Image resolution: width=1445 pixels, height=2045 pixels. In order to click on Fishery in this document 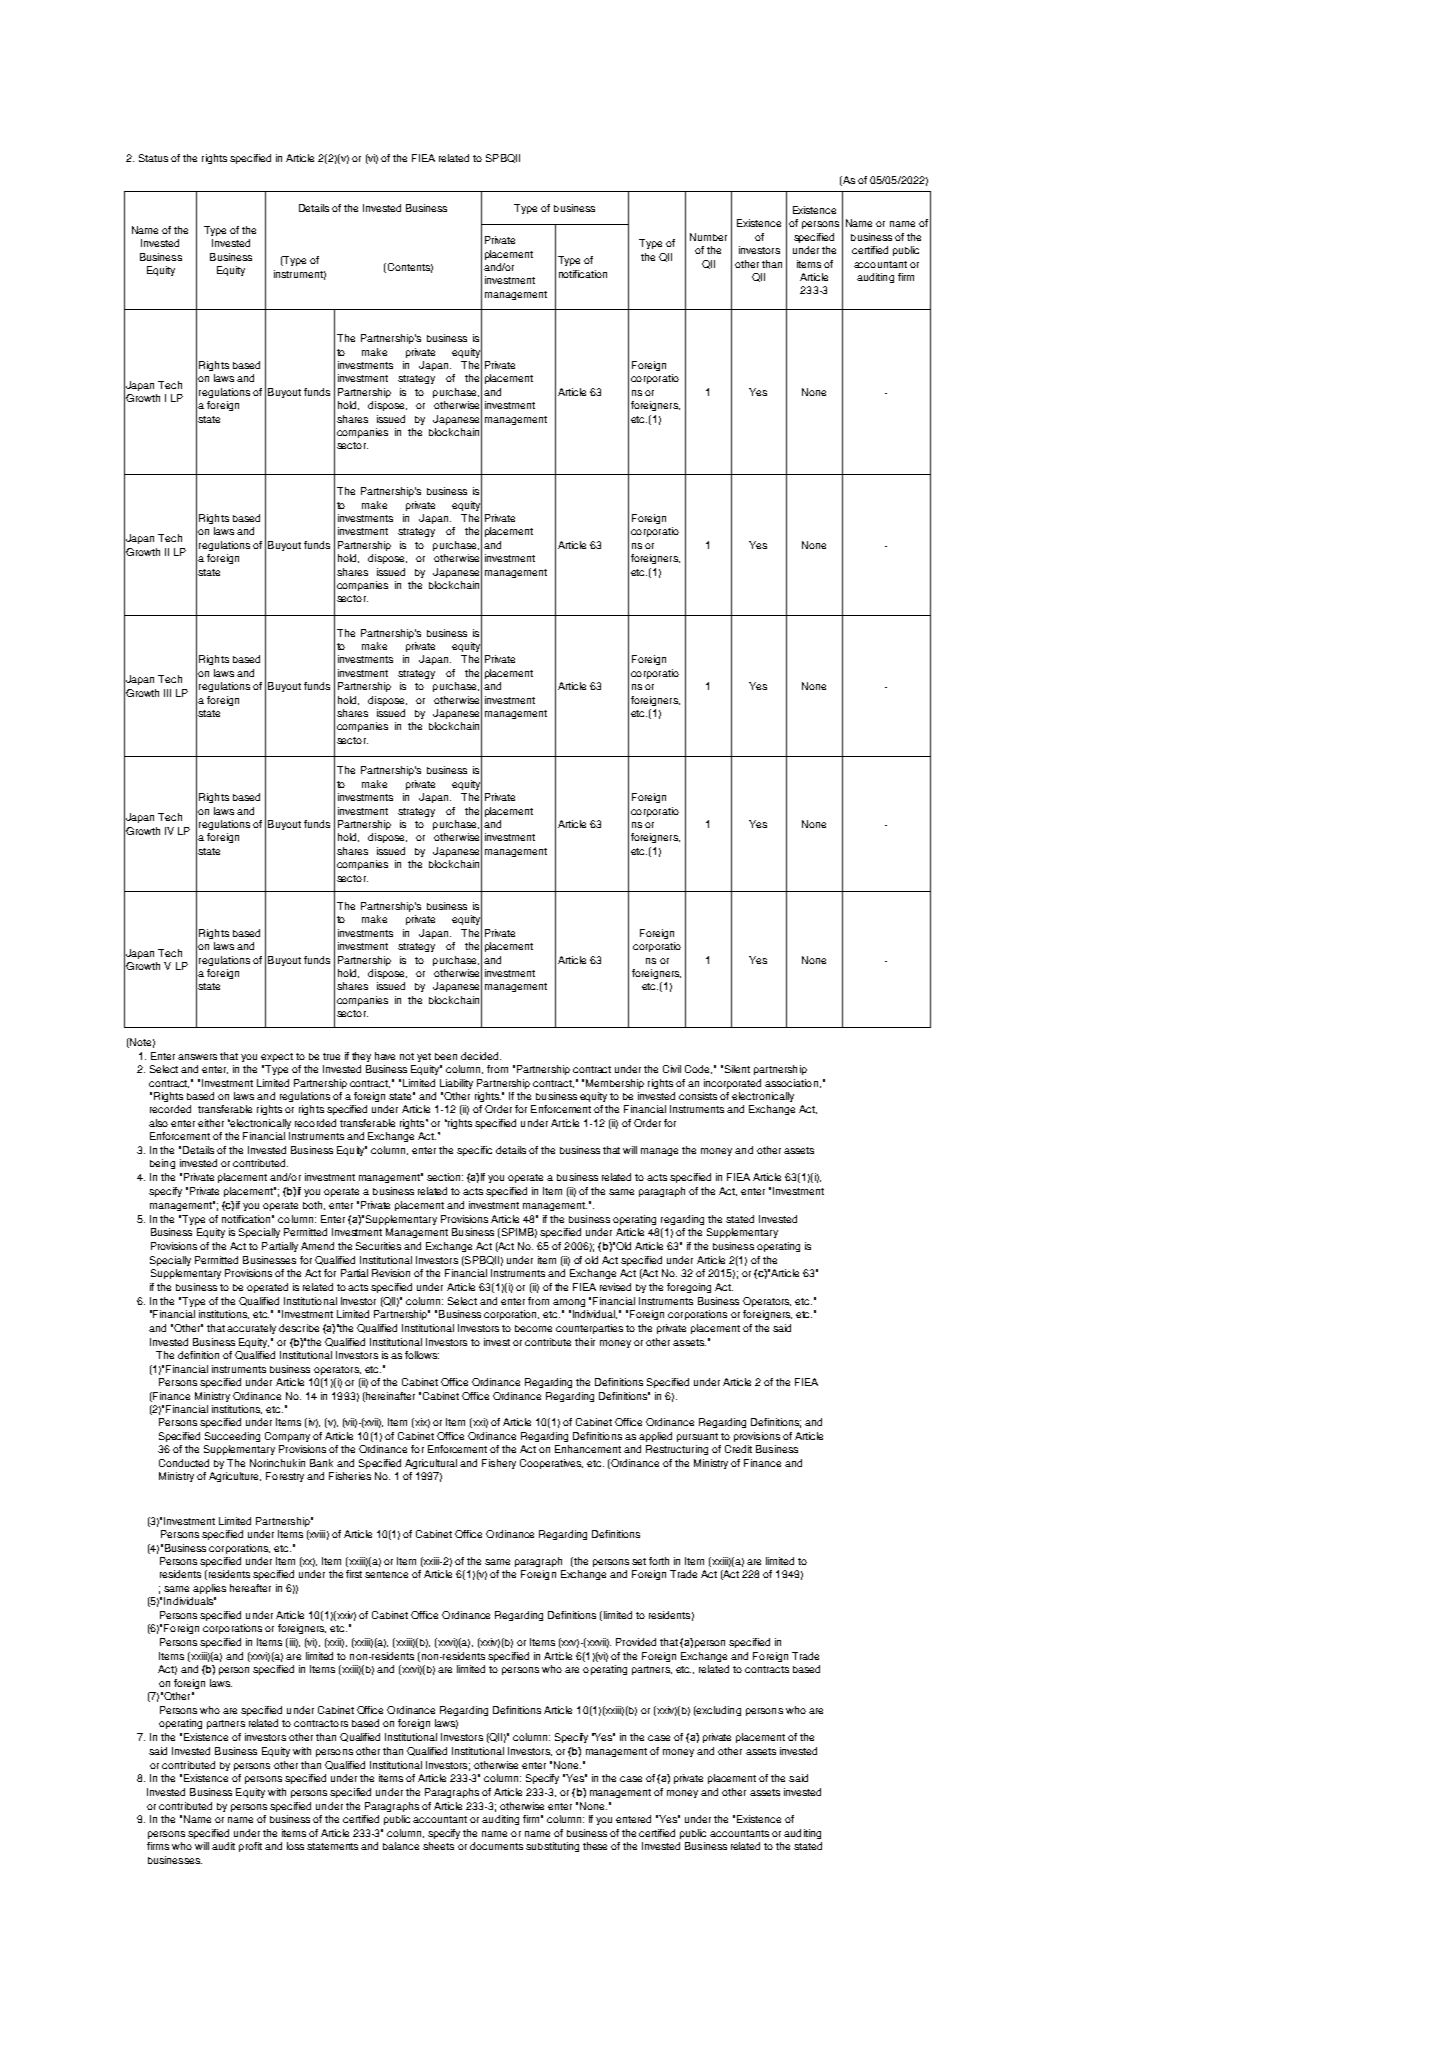, I will do `click(499, 1464)`.
